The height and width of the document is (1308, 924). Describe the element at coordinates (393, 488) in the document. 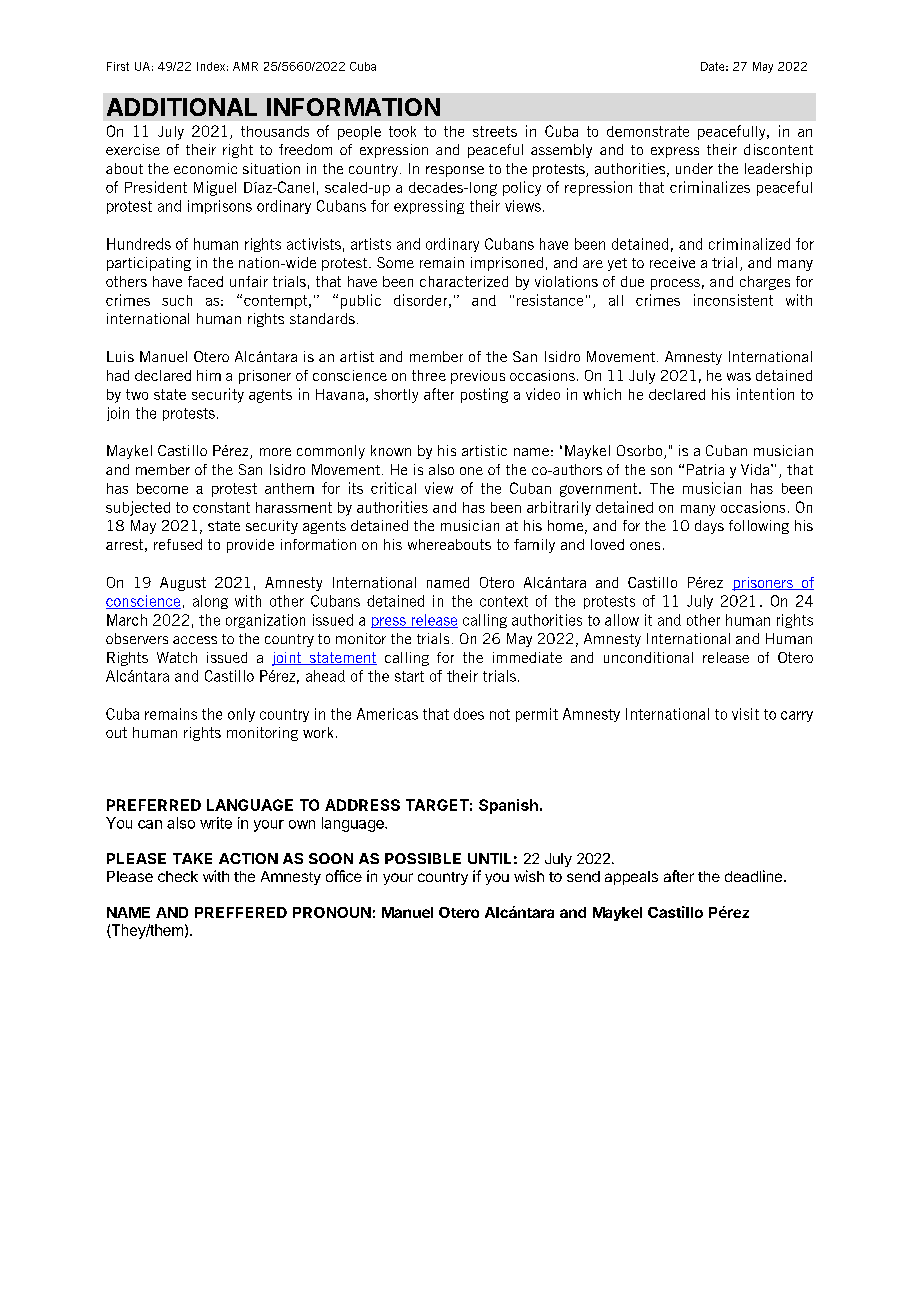

I see `critical` at that location.
